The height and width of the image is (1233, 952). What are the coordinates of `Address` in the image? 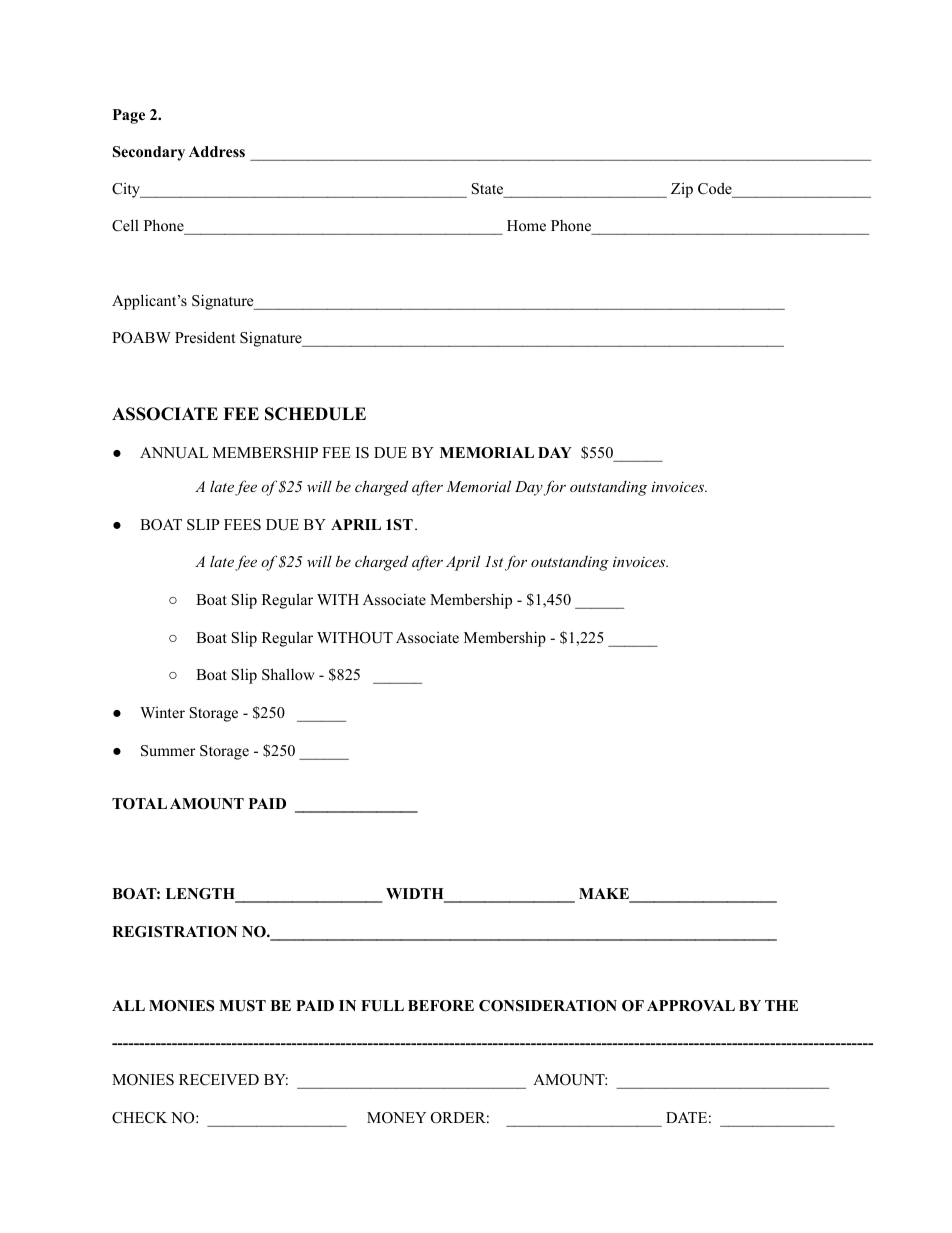 It's located at (217, 151).
